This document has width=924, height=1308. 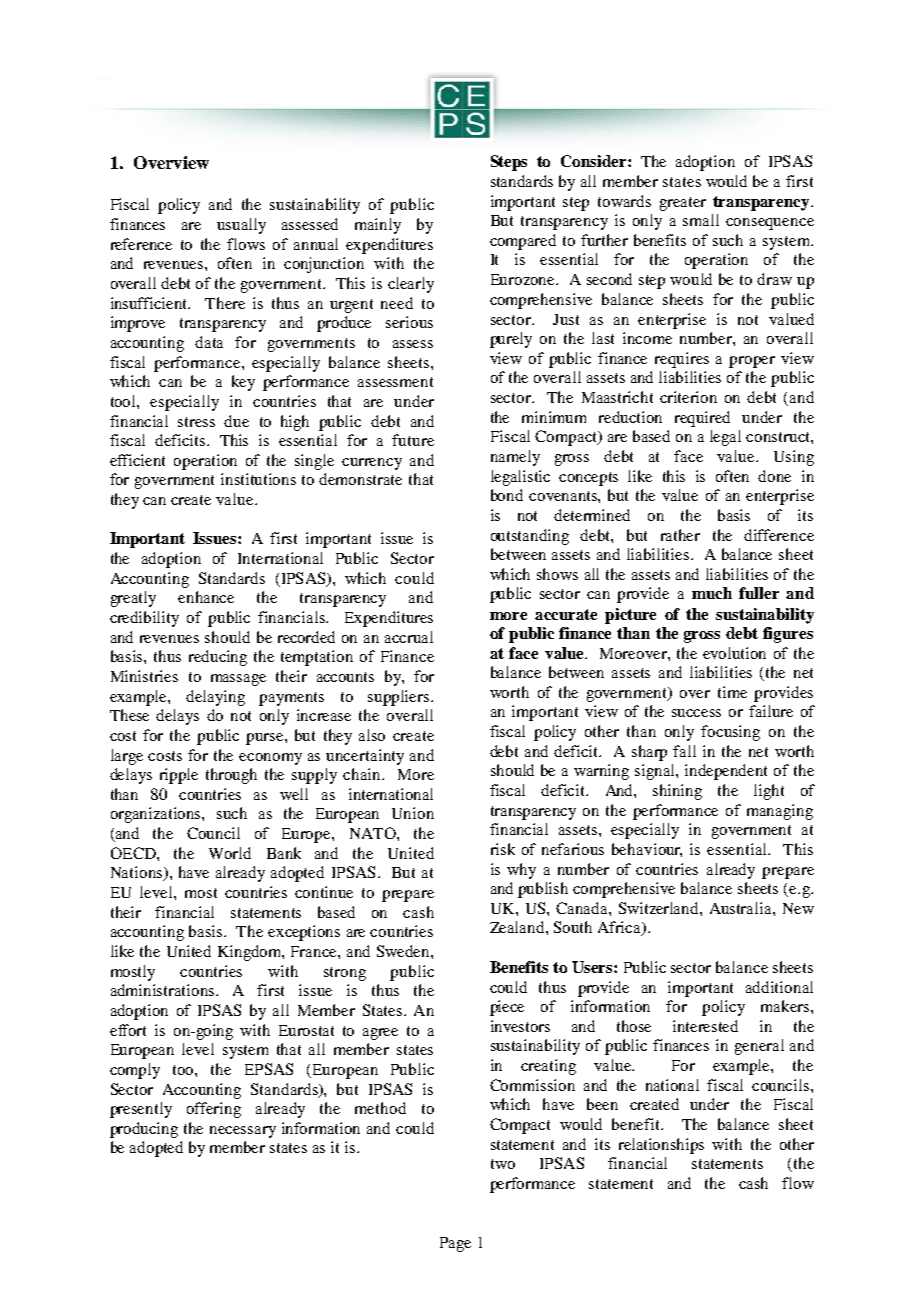 I want to click on time, so click(x=732, y=692).
